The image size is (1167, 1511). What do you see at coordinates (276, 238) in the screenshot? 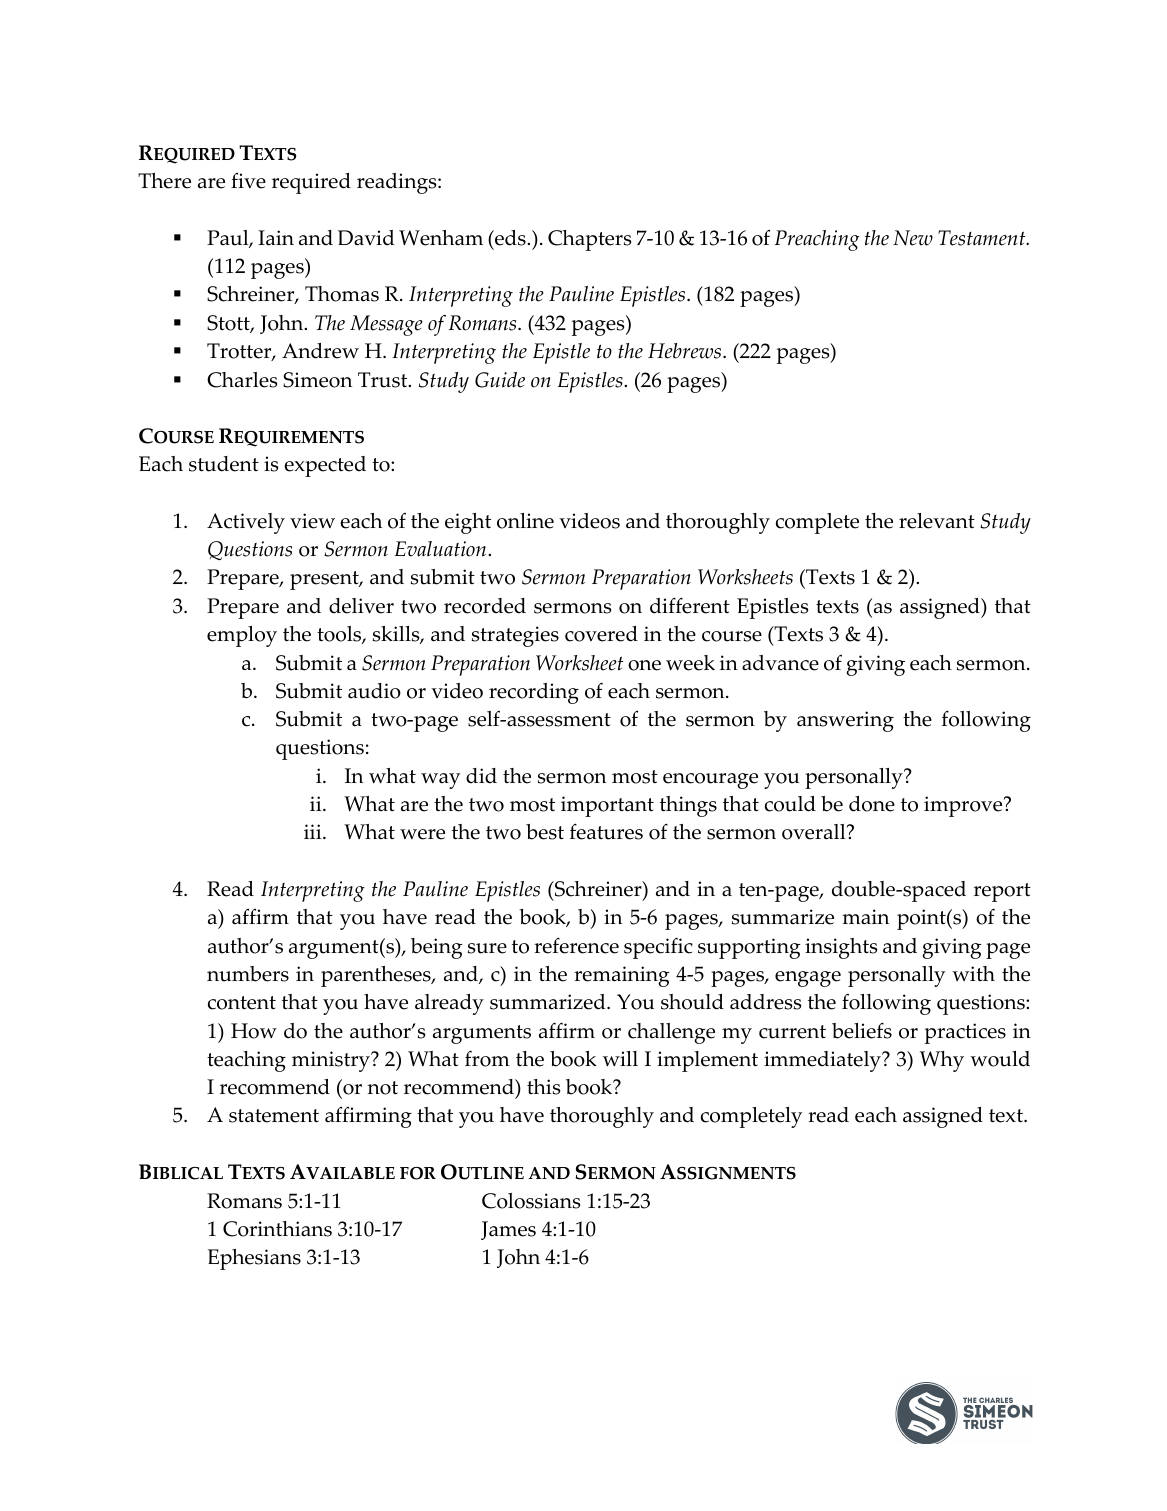
I see `Iain` at bounding box center [276, 238].
